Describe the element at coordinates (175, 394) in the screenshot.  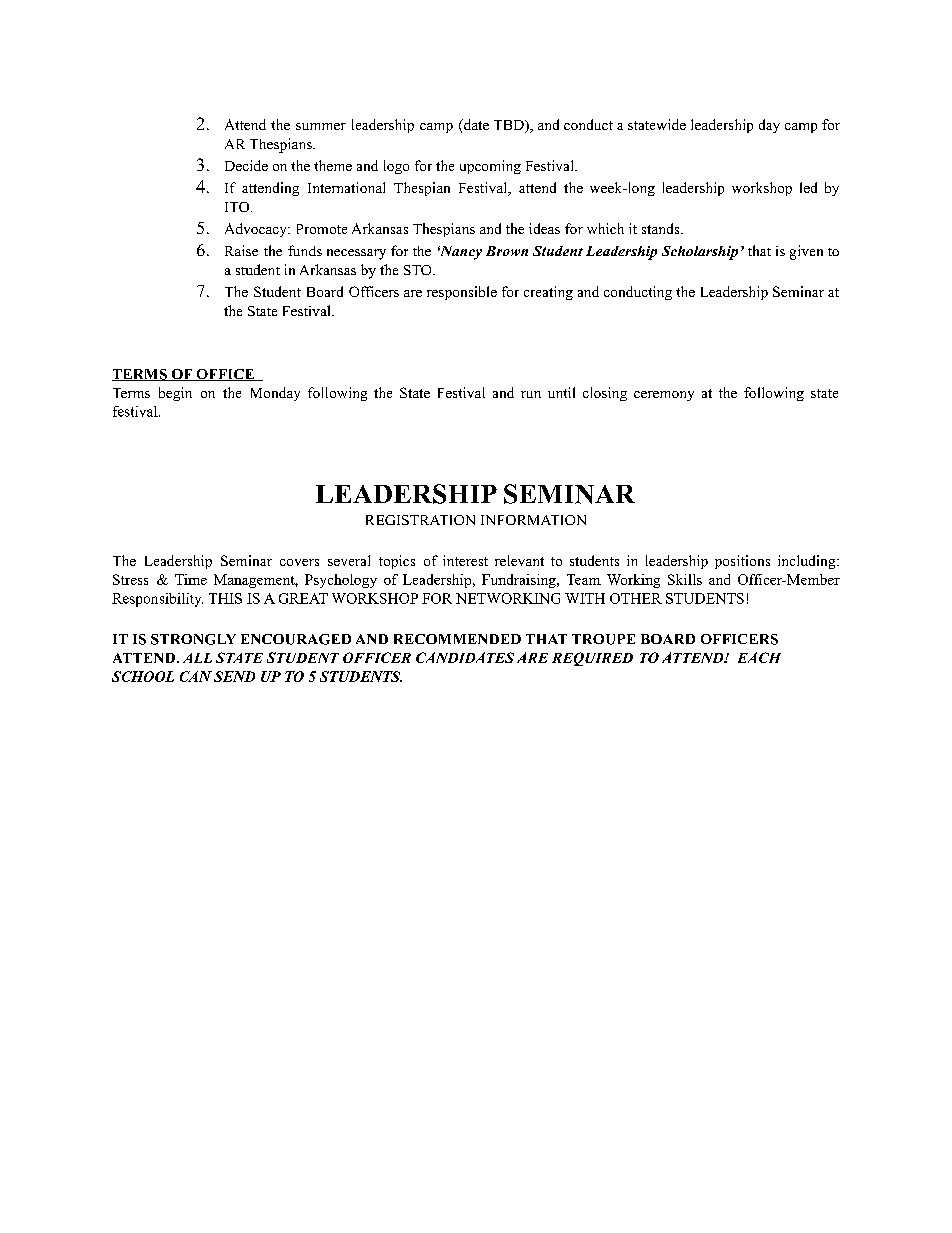
I see `begin` at that location.
